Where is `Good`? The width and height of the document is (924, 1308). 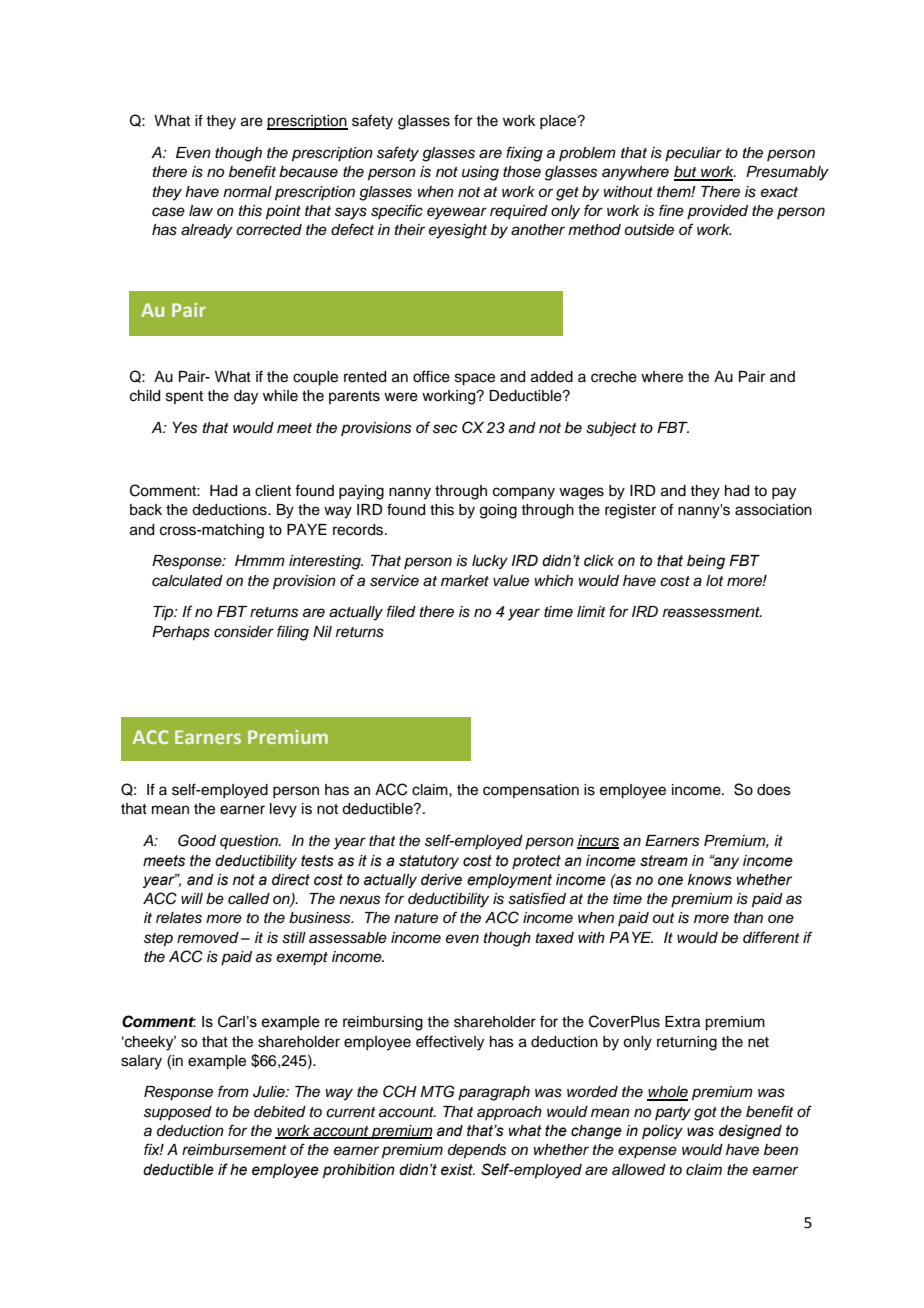 Good is located at coordinates (197, 840).
